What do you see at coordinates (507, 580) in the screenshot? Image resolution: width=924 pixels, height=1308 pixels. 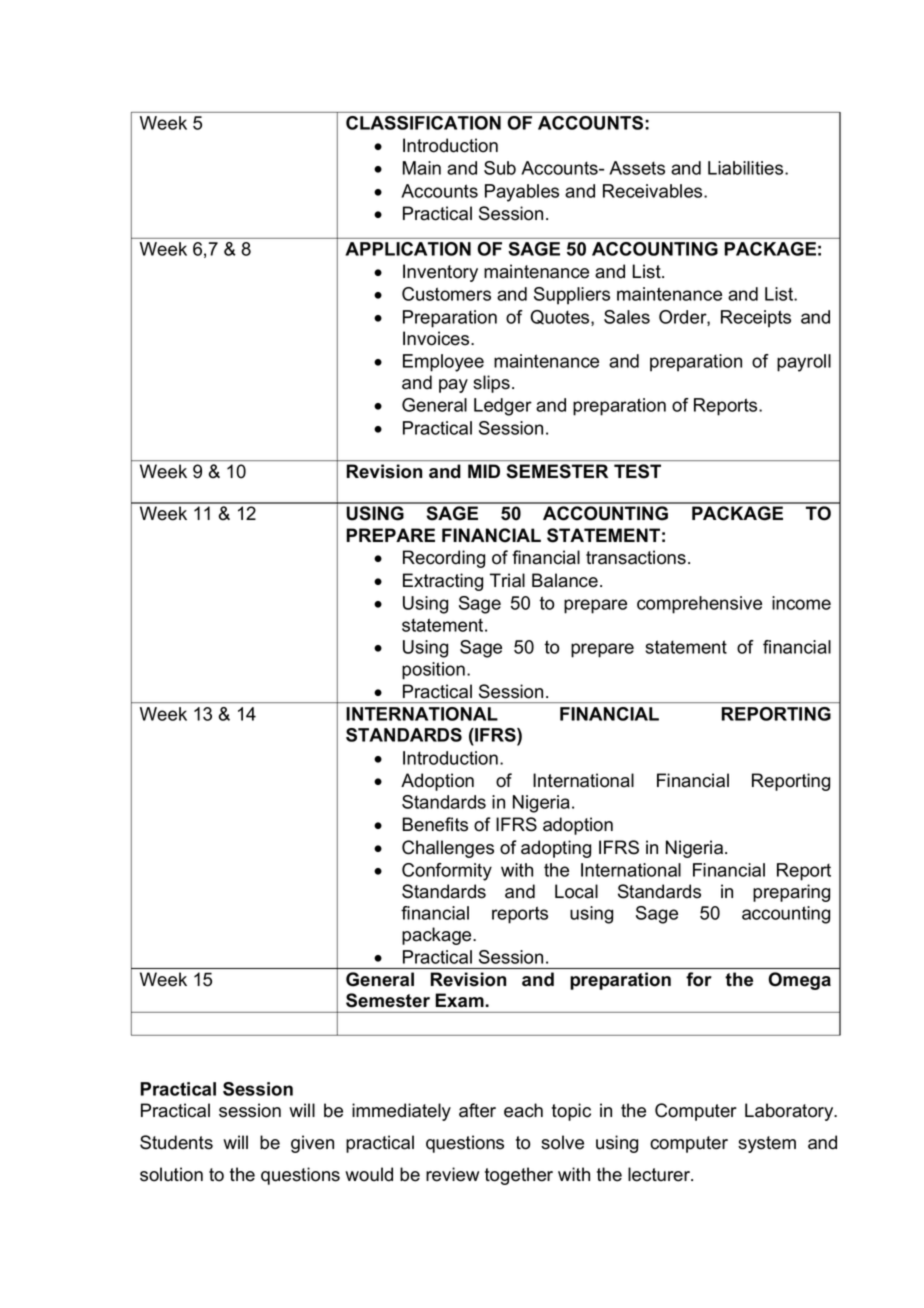 I see `Trial` at bounding box center [507, 580].
